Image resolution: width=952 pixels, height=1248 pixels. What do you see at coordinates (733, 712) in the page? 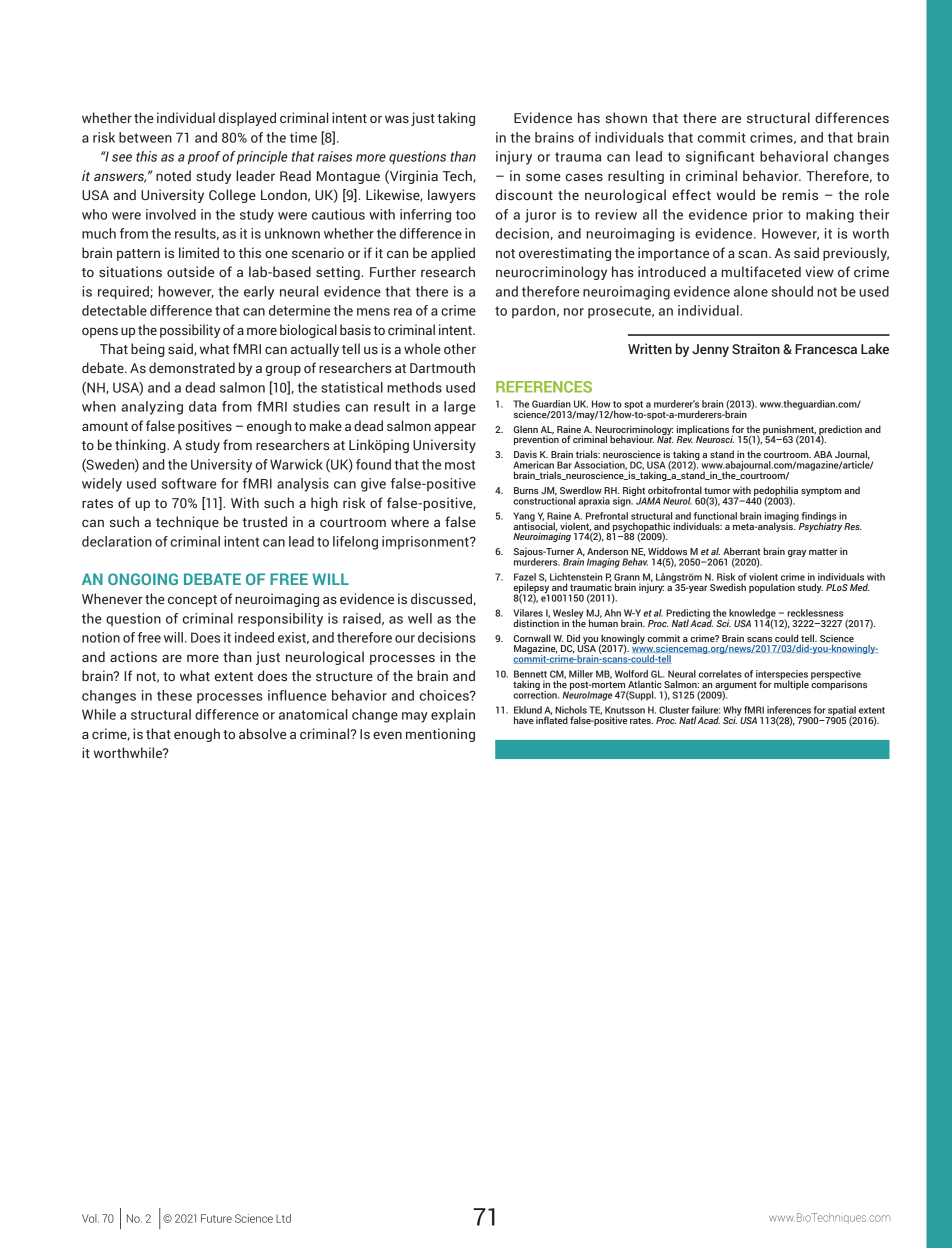
I see `Why` at bounding box center [733, 712].
